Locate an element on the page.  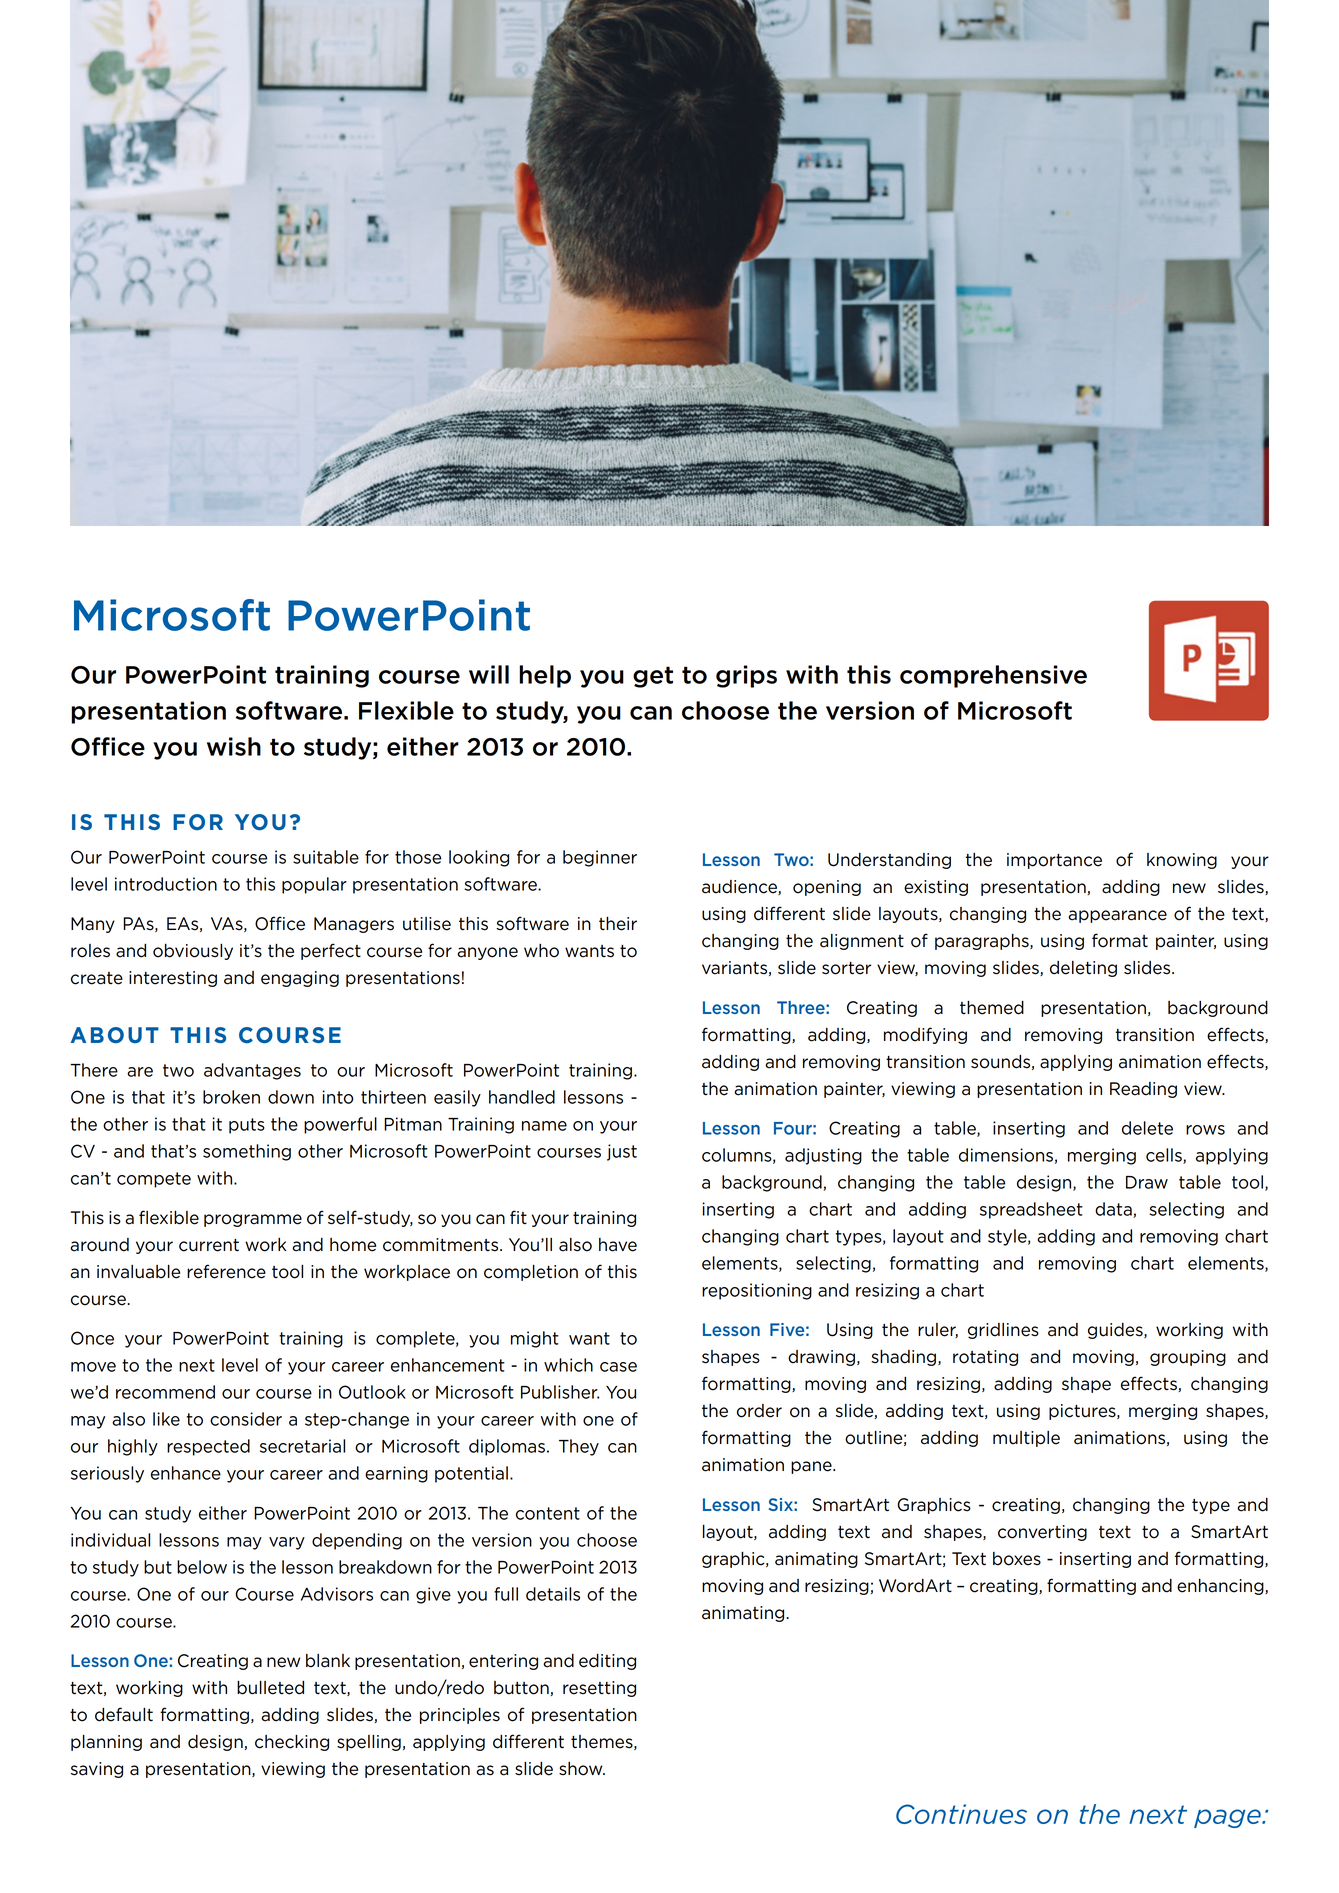
handled is located at coordinates (522, 1097).
